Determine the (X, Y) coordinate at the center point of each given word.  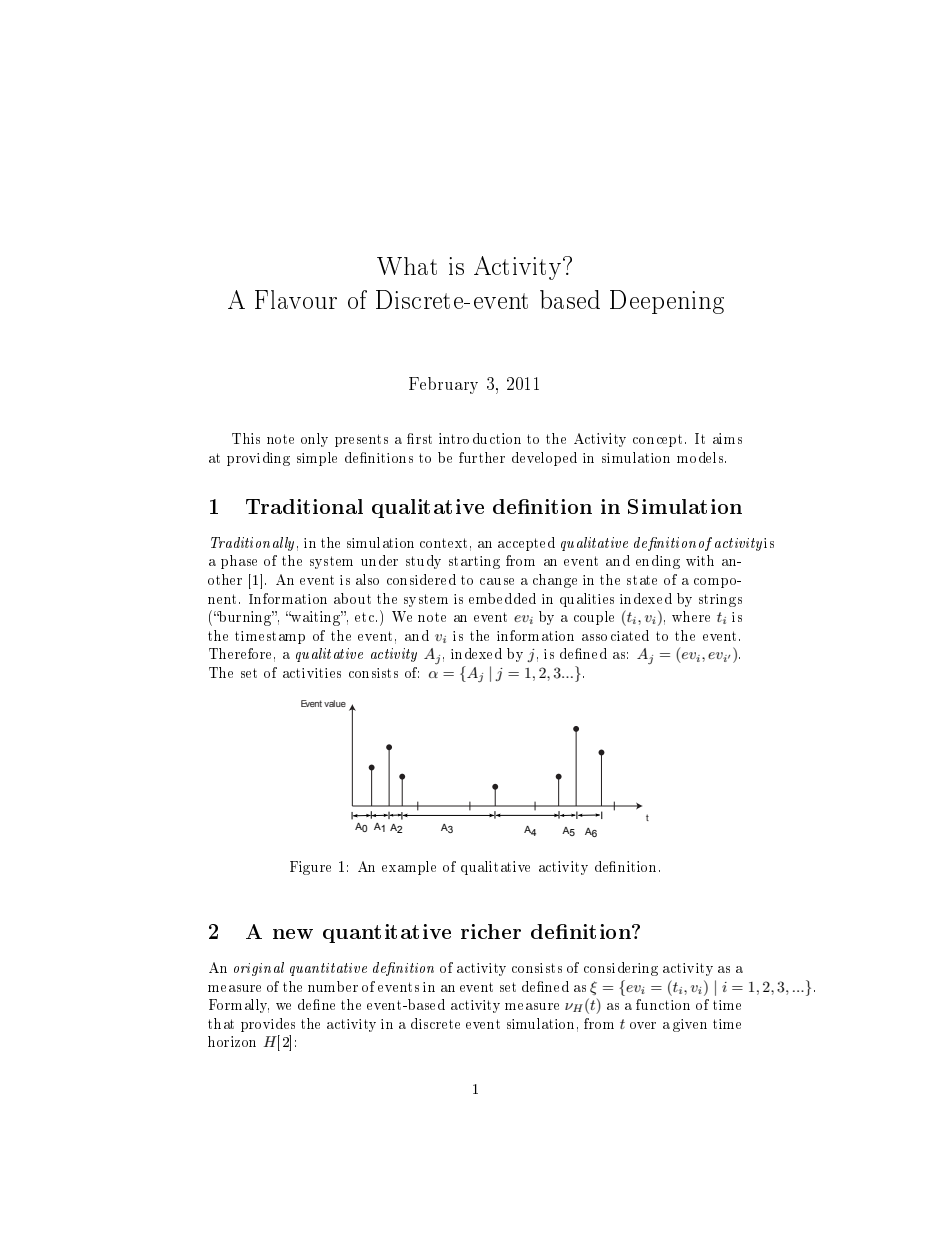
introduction (480, 438)
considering (621, 969)
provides (268, 1025)
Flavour (296, 299)
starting (474, 562)
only (314, 440)
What (407, 266)
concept (659, 440)
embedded (502, 598)
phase (239, 562)
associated (615, 635)
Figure (310, 868)
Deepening (667, 302)
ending (658, 562)
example (409, 868)
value (335, 703)
